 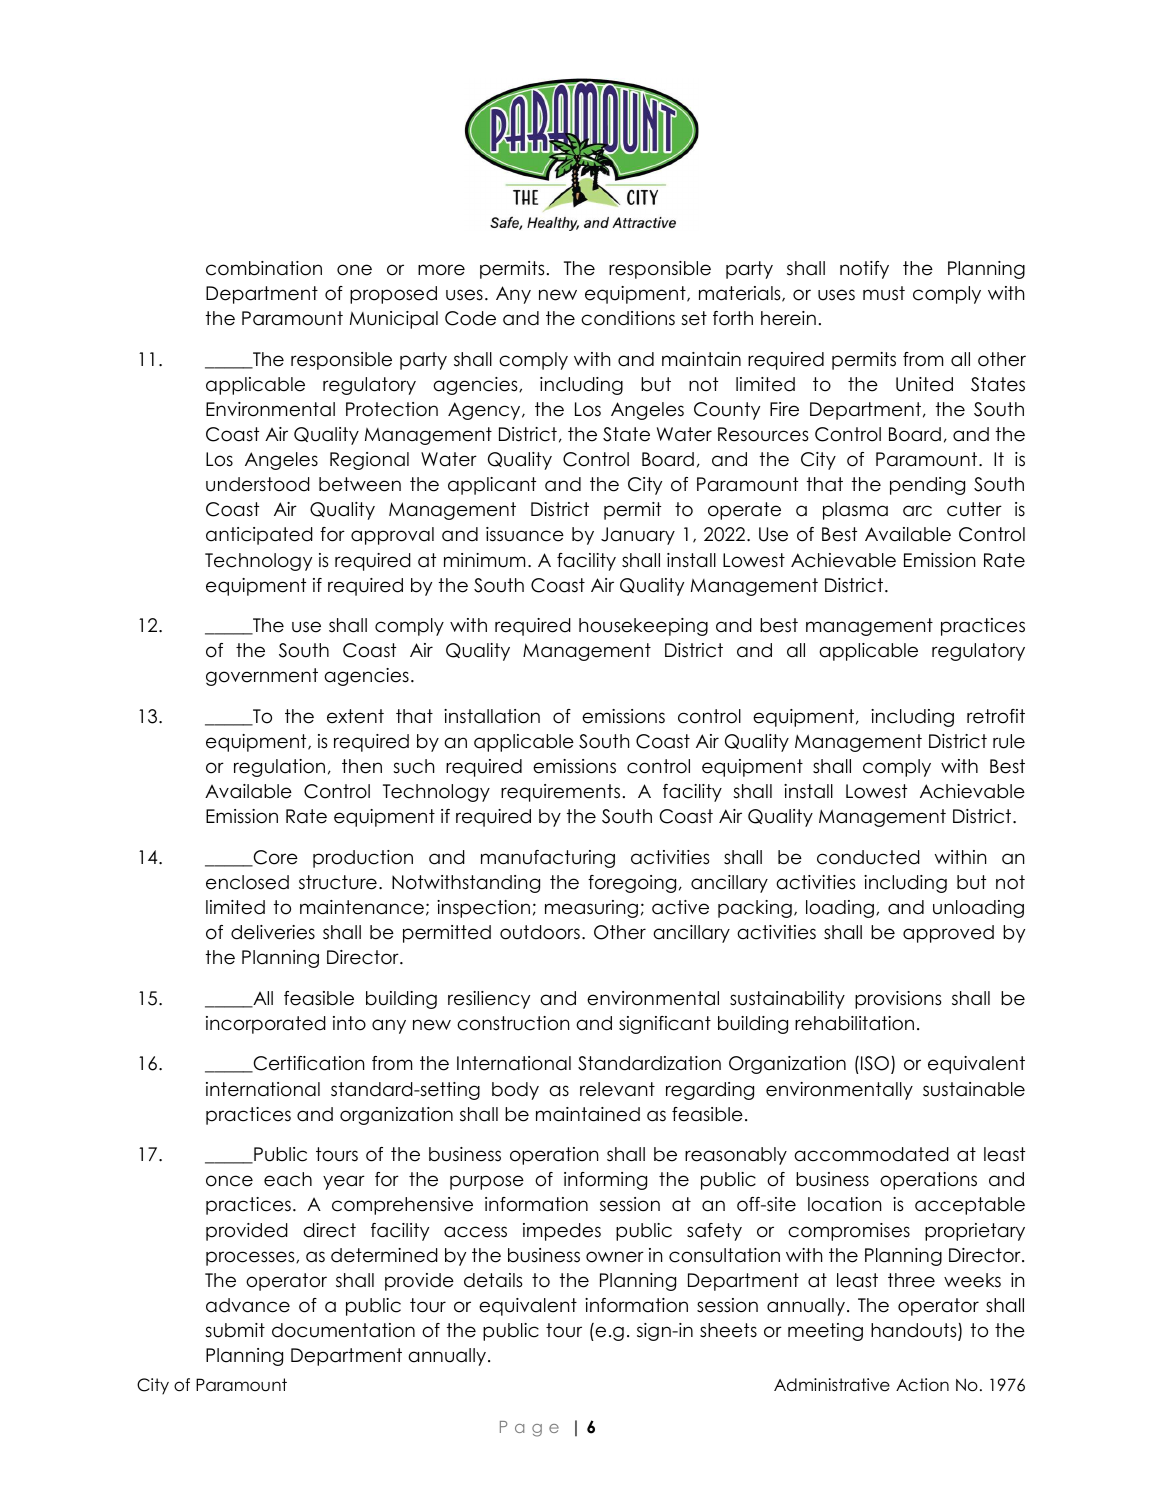 What do you see at coordinates (917, 511) in the document?
I see `arc` at bounding box center [917, 511].
